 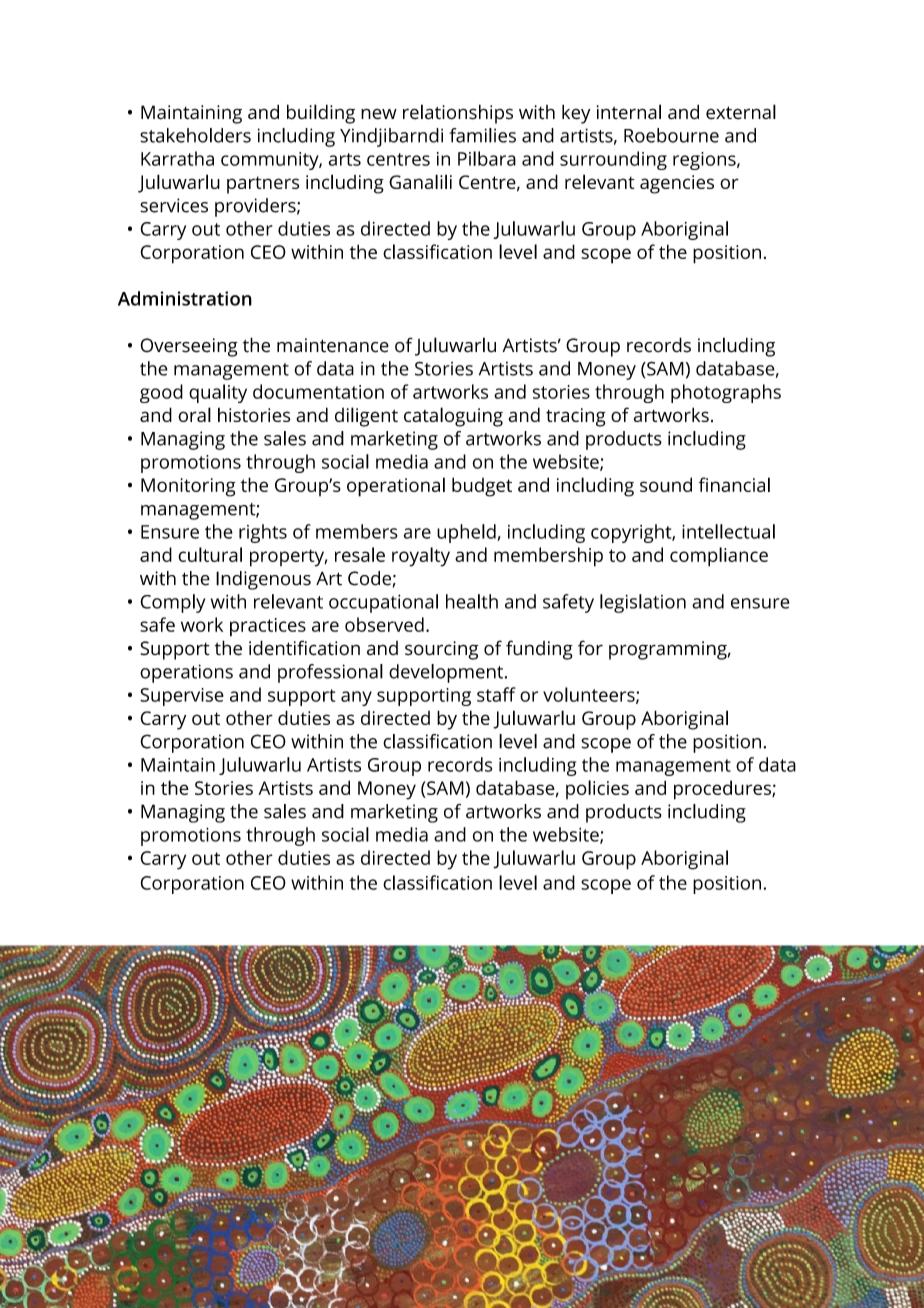 What do you see at coordinates (182, 697) in the page?
I see `Supervise` at bounding box center [182, 697].
